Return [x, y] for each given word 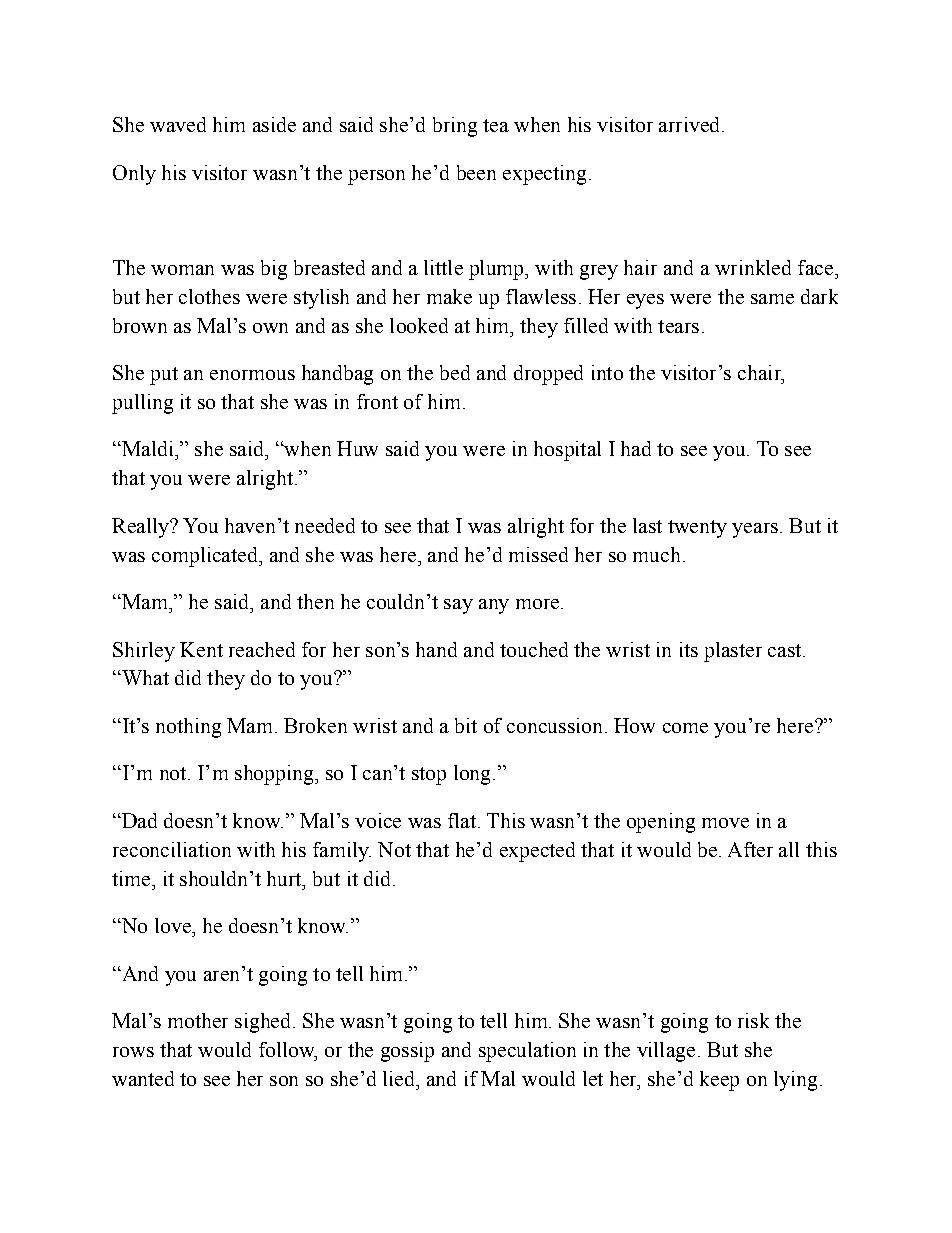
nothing [188, 728]
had [636, 448]
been [476, 172]
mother [198, 1020]
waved [178, 124]
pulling [142, 404]
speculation [527, 1052]
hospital [567, 451]
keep [719, 1081]
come [685, 728]
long [472, 775]
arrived [691, 124]
